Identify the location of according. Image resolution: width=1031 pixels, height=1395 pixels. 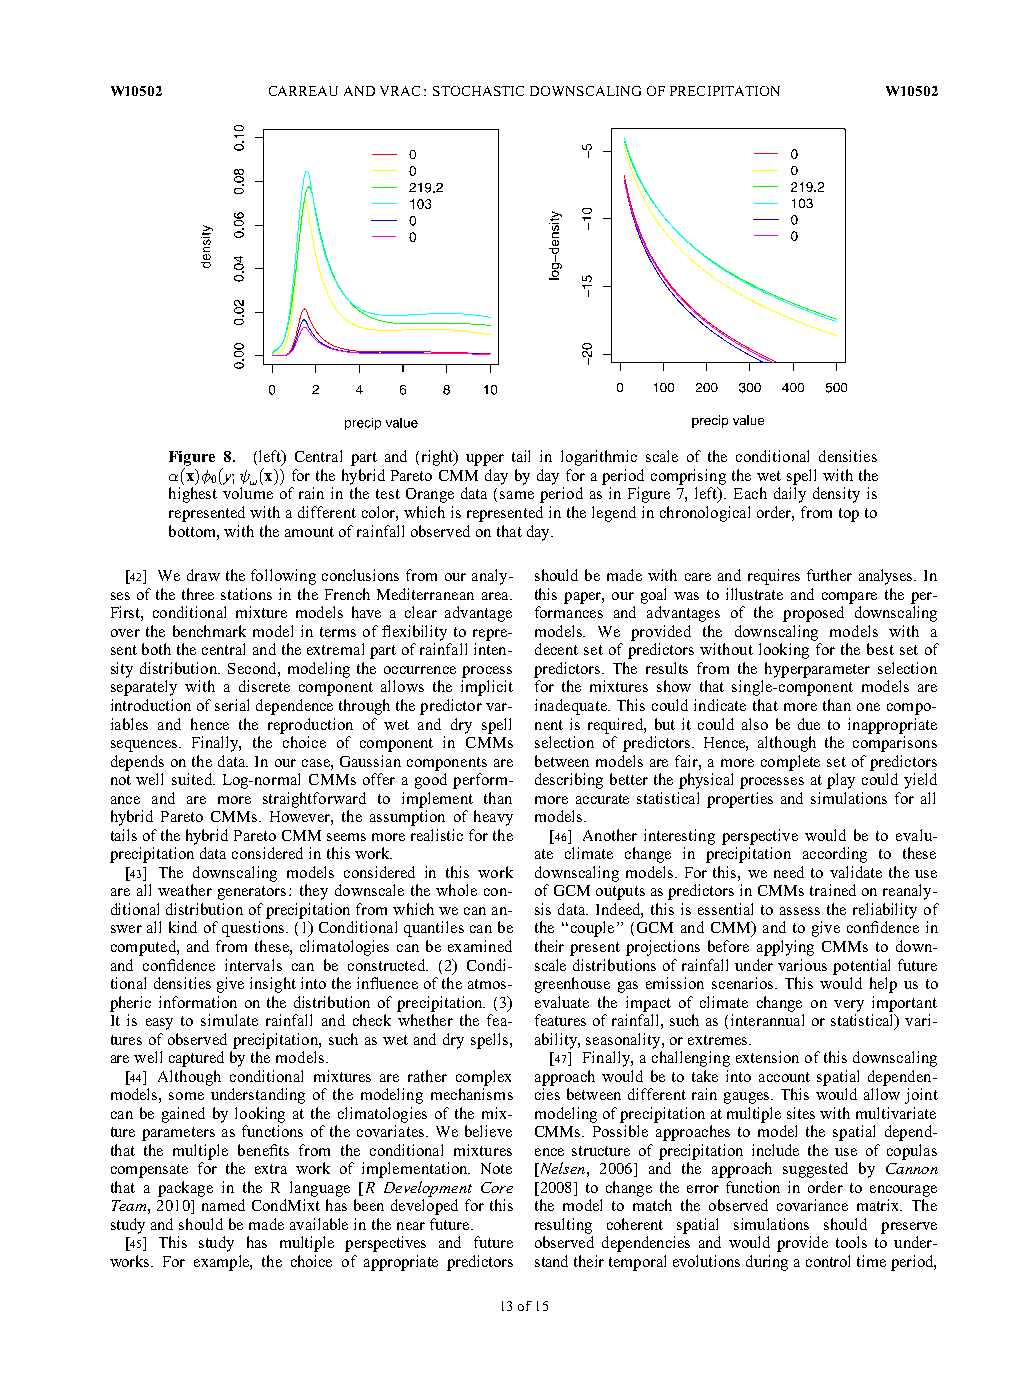
(835, 855).
